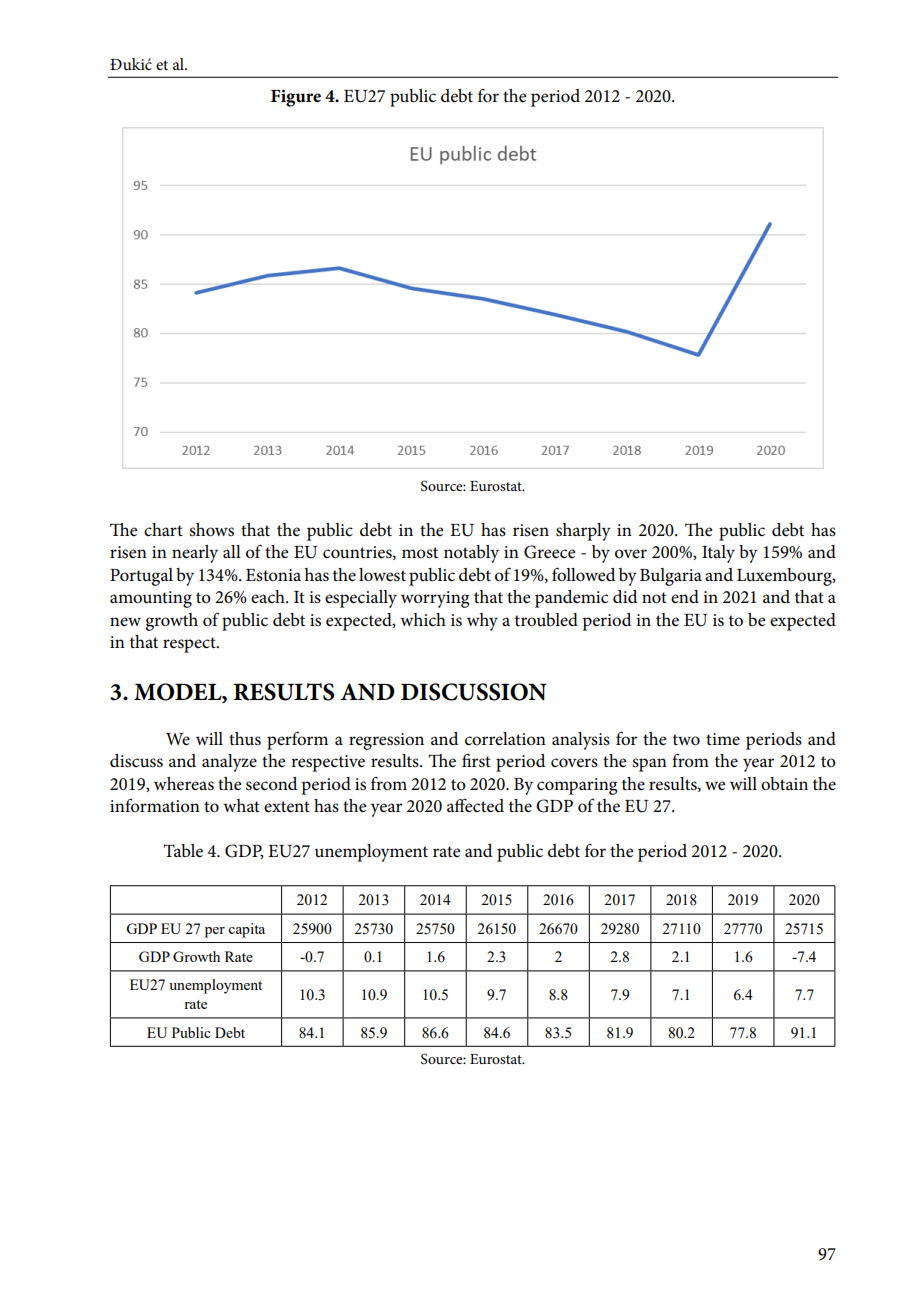 This document has width=924, height=1308. What do you see at coordinates (475, 806) in the document?
I see `affected` at bounding box center [475, 806].
